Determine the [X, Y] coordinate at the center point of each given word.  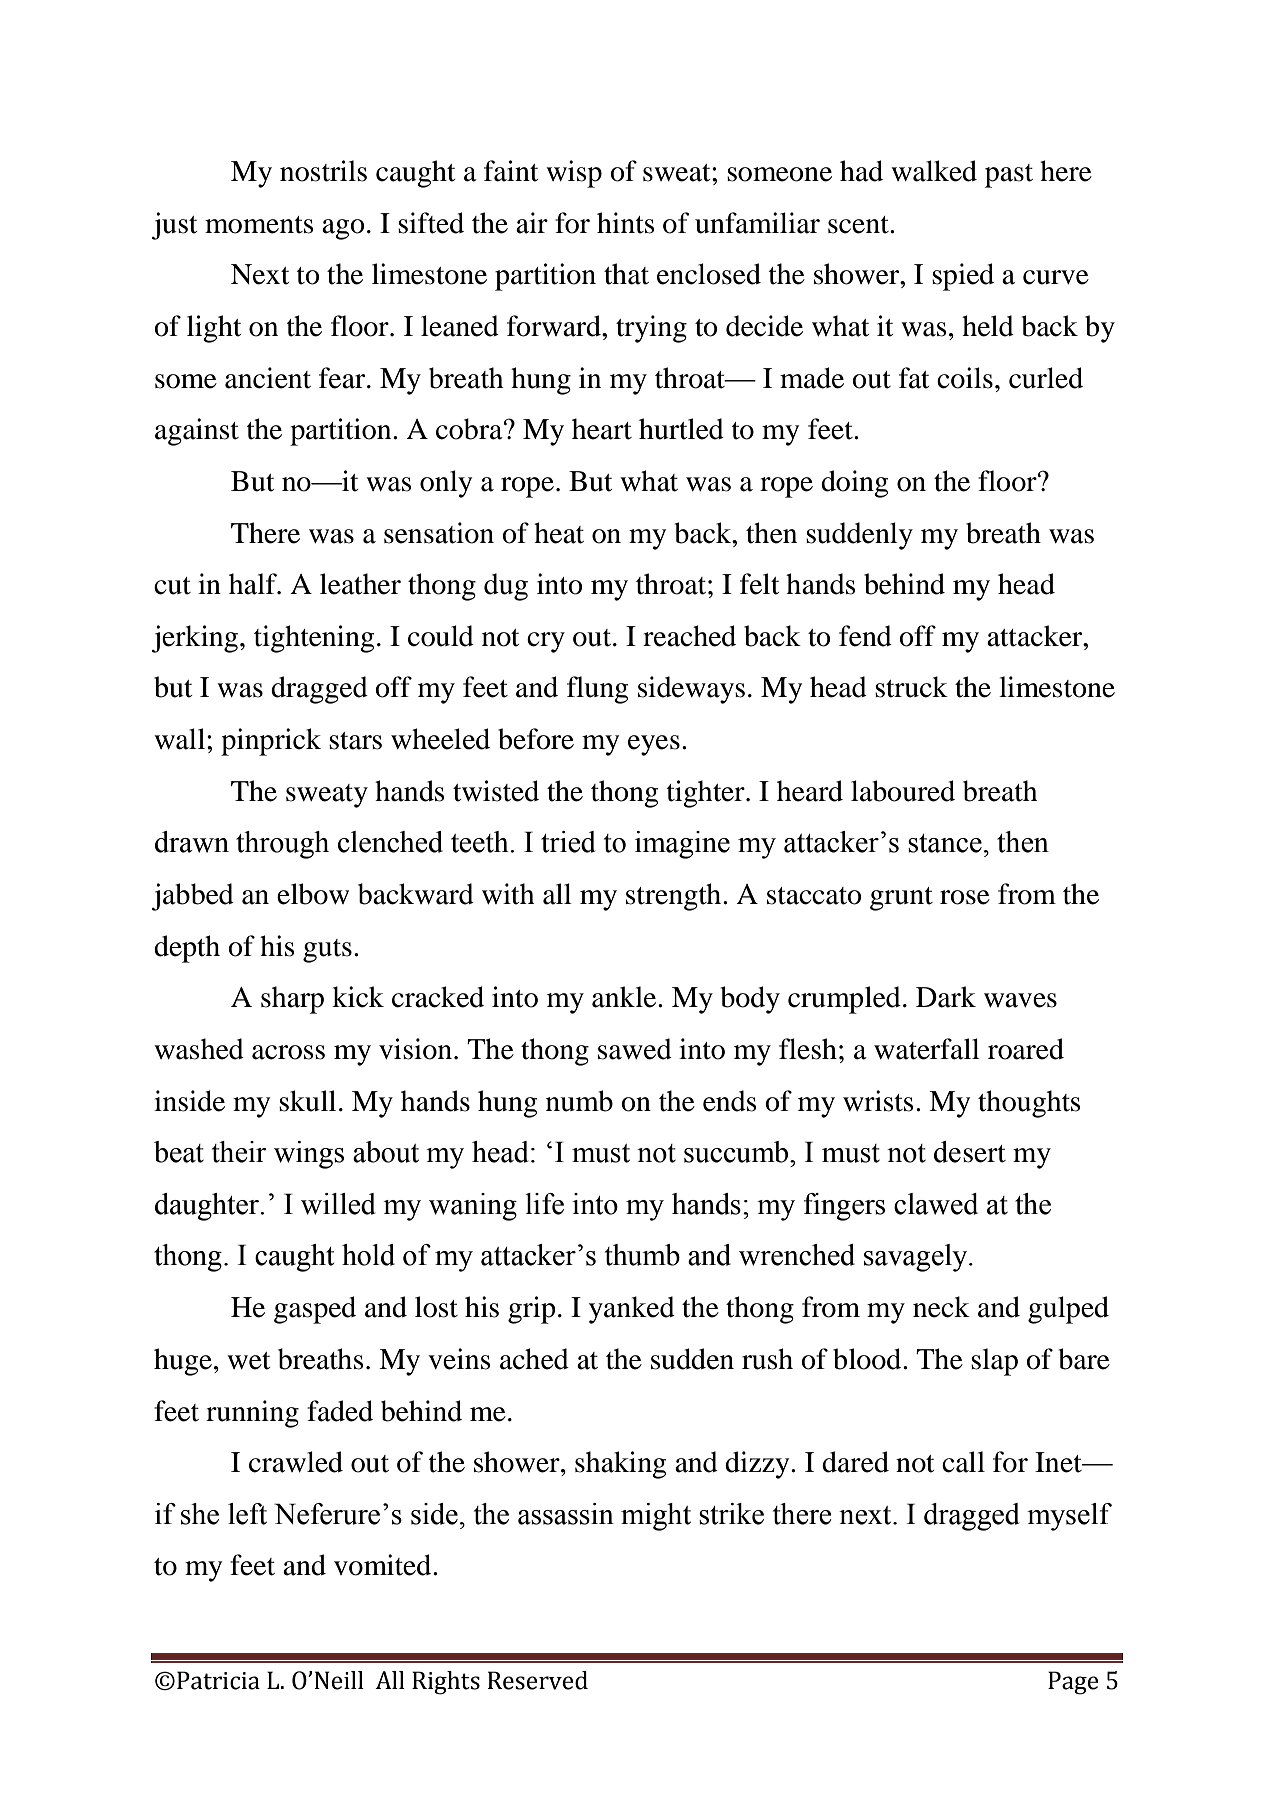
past [1009, 176]
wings [309, 1155]
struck [911, 687]
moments [259, 225]
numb [579, 1101]
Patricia [218, 1680]
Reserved [538, 1680]
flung [597, 690]
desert [970, 1152]
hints [626, 223]
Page [1073, 1683]
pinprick [271, 742]
